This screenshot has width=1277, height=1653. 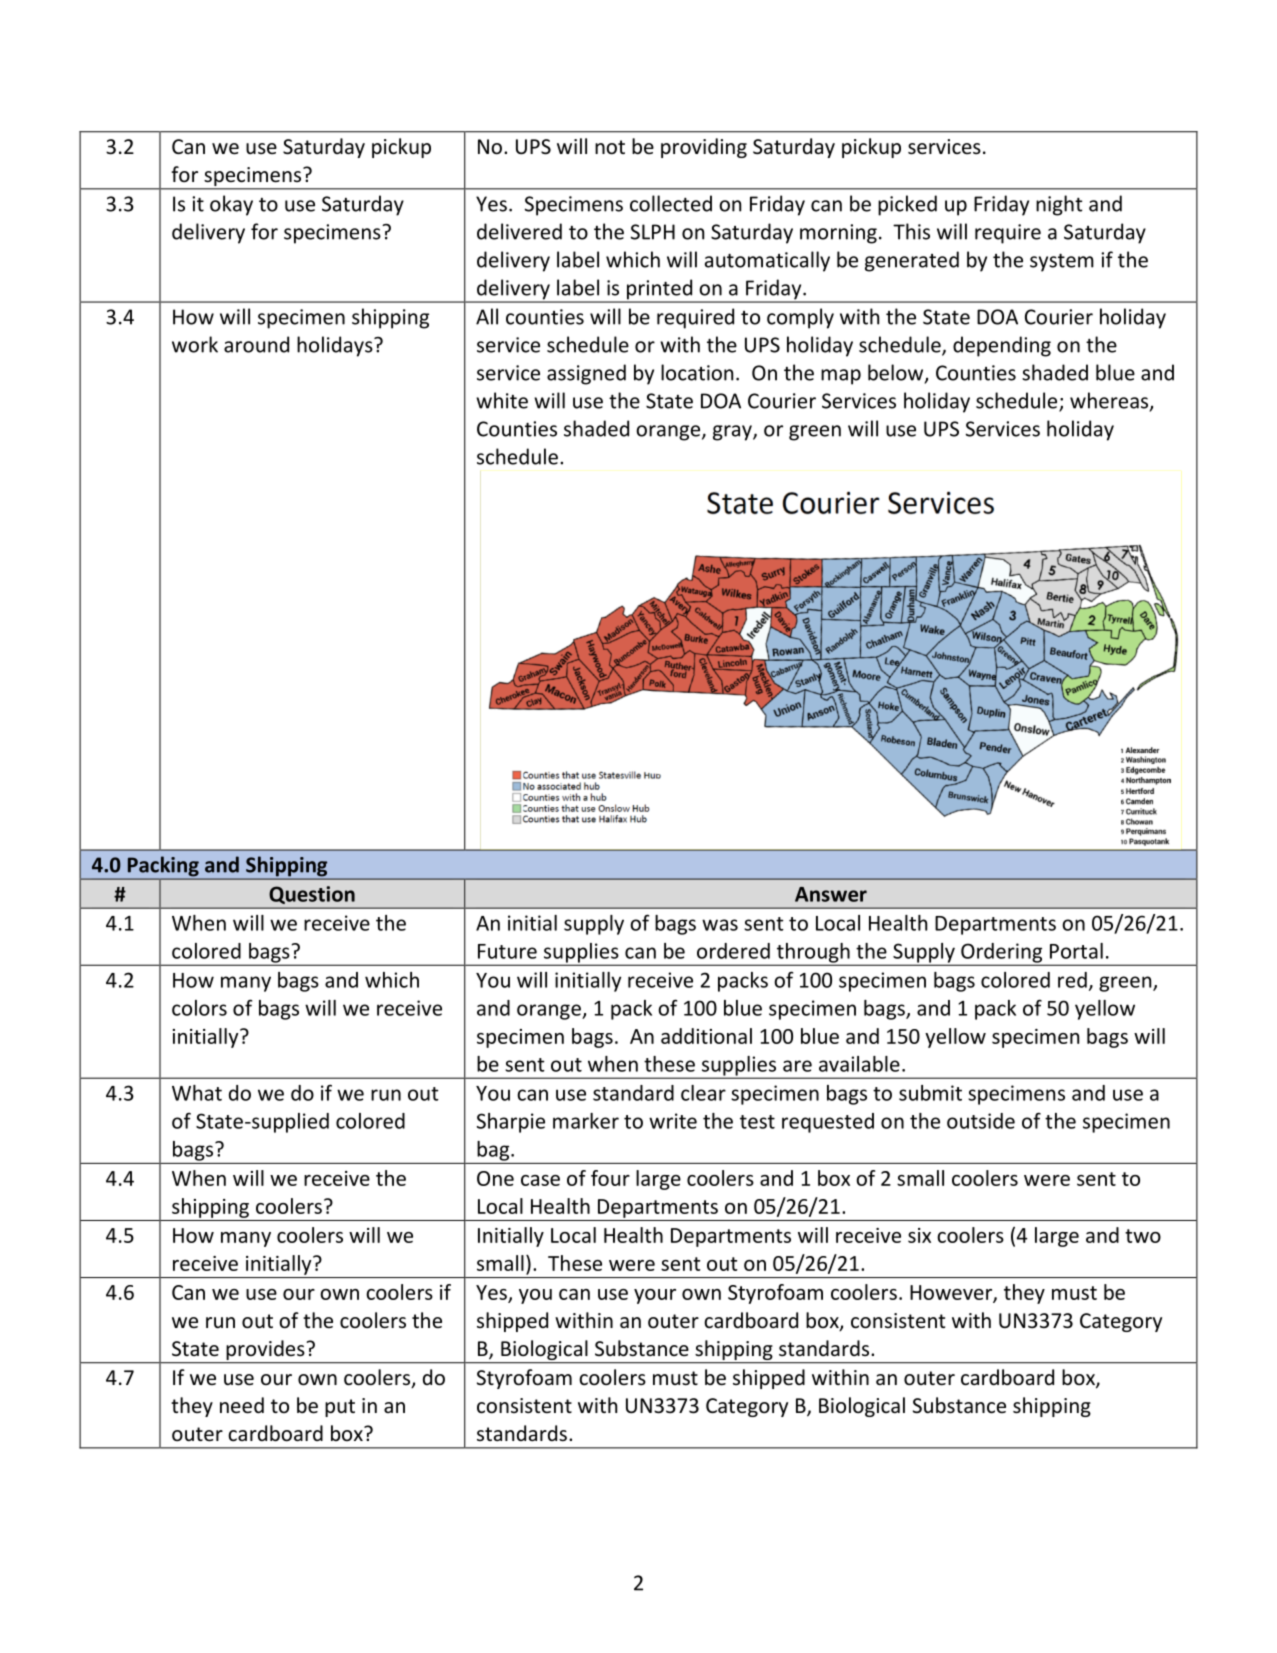 I want to click on okay, so click(x=231, y=205).
